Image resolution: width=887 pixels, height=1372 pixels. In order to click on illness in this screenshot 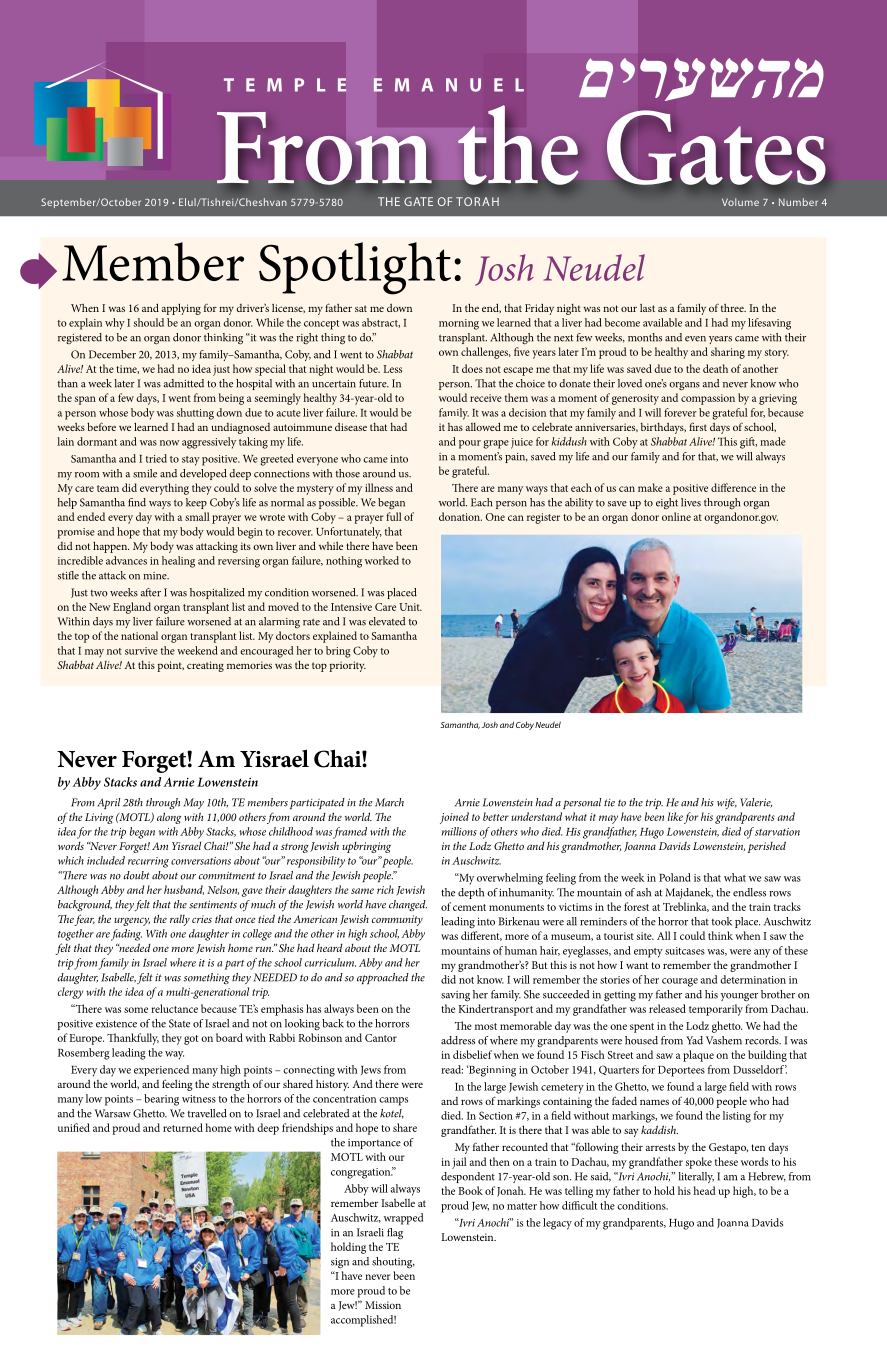, I will do `click(379, 487)`.
